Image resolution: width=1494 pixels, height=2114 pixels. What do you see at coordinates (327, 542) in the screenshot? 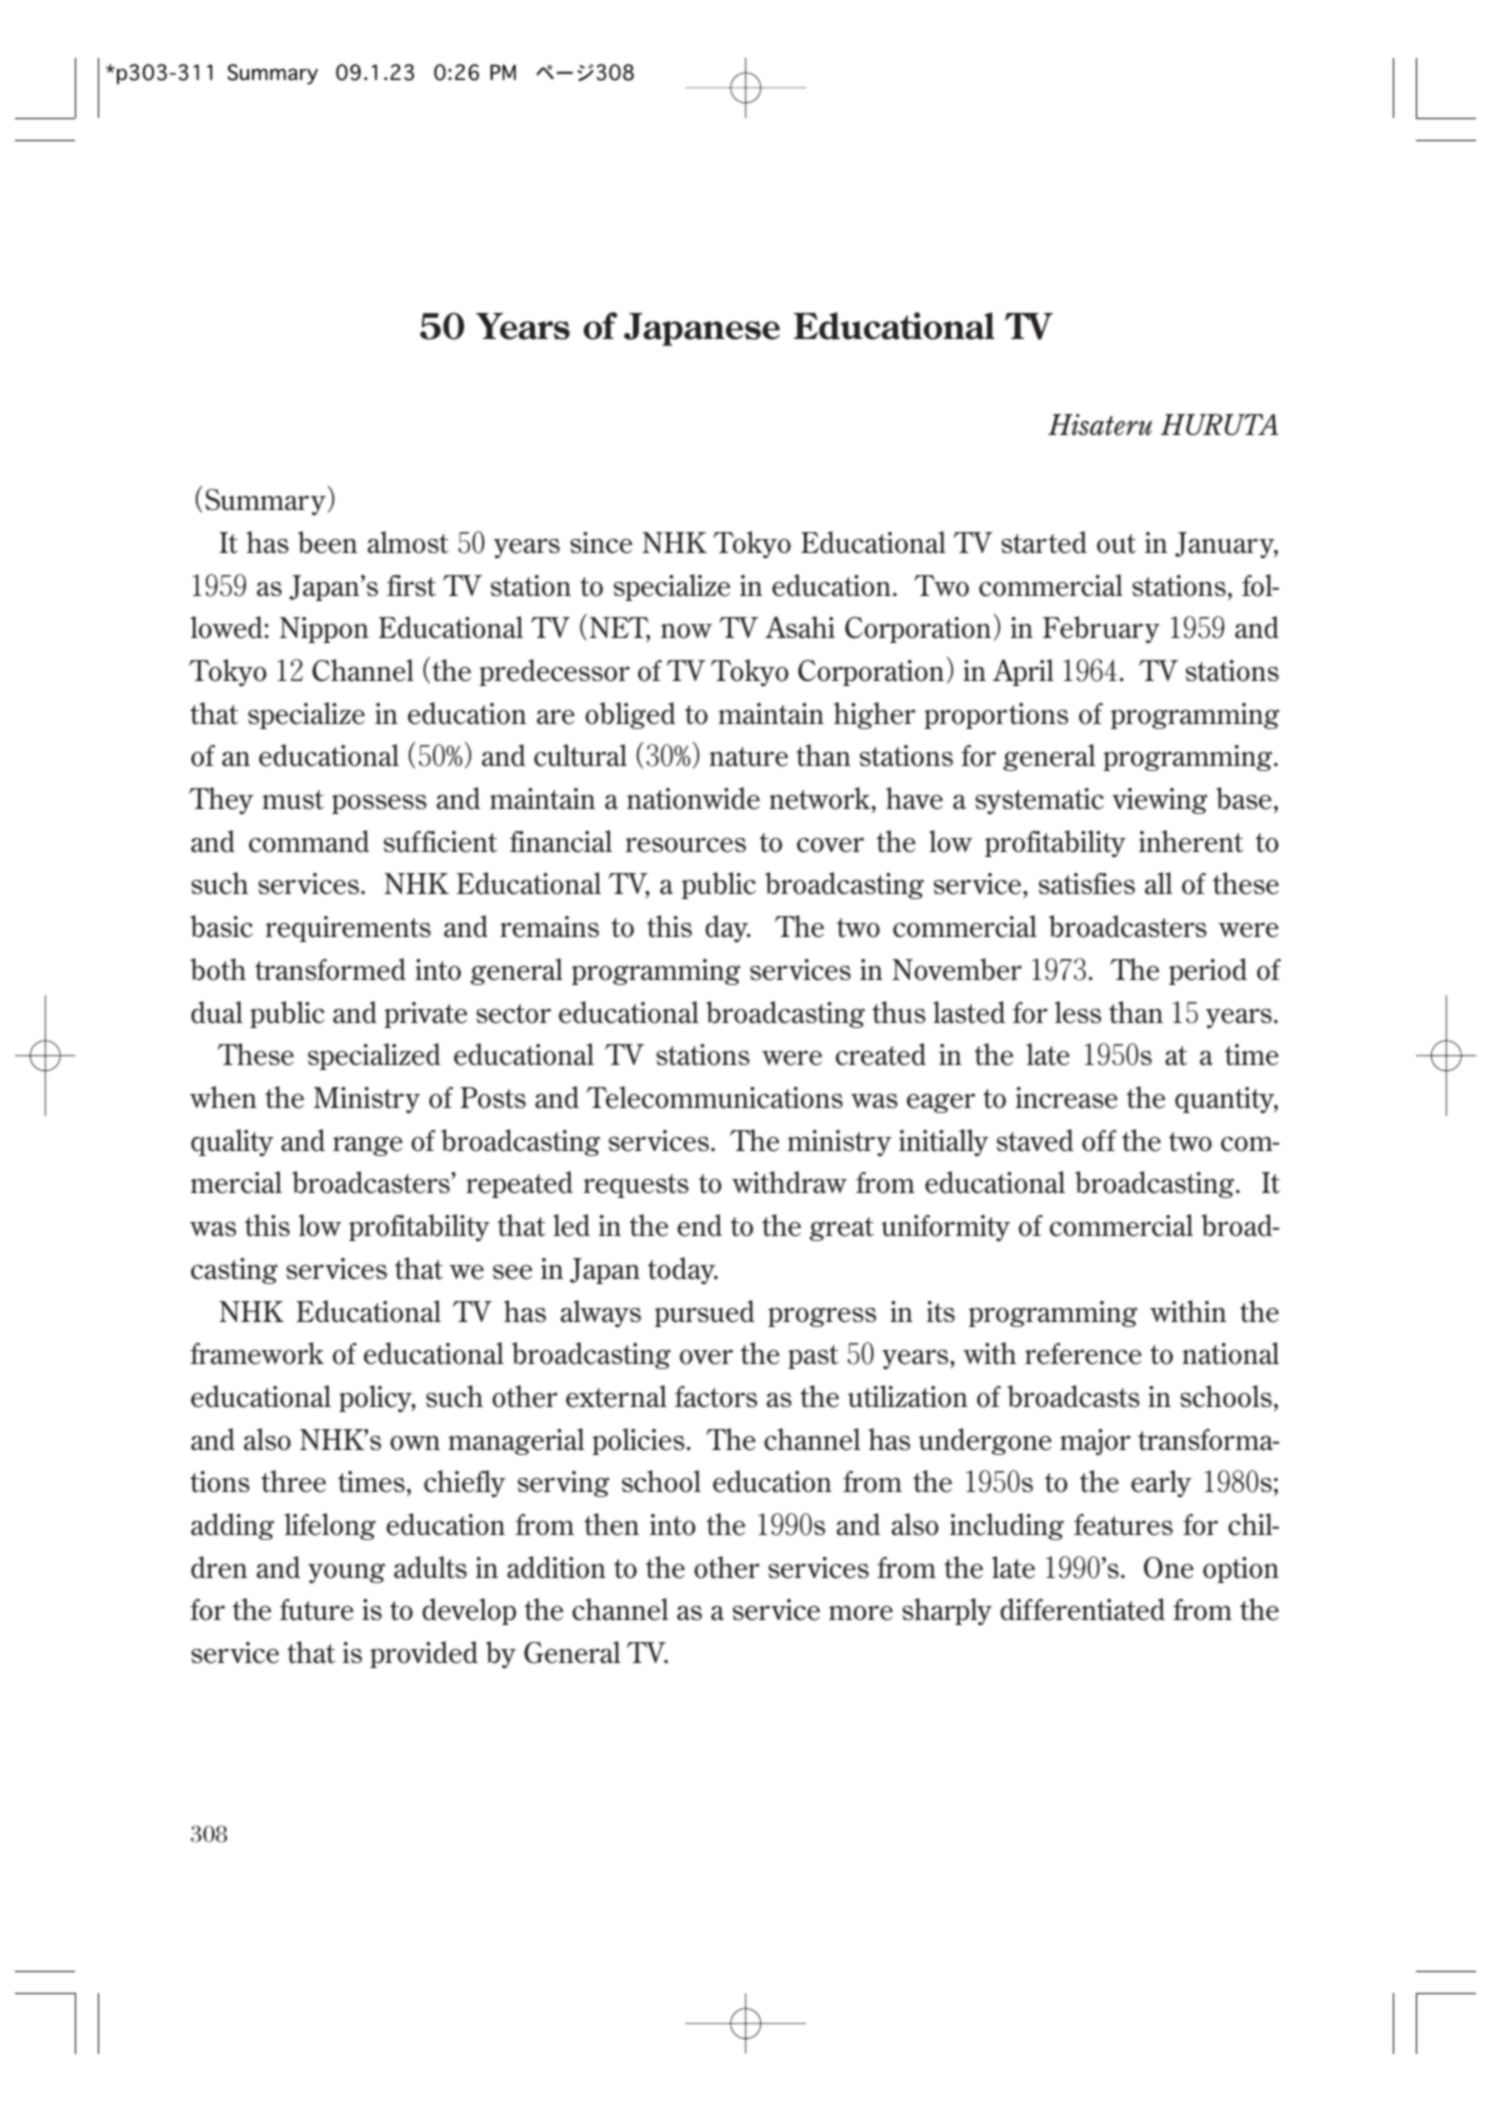
I see `been` at bounding box center [327, 542].
